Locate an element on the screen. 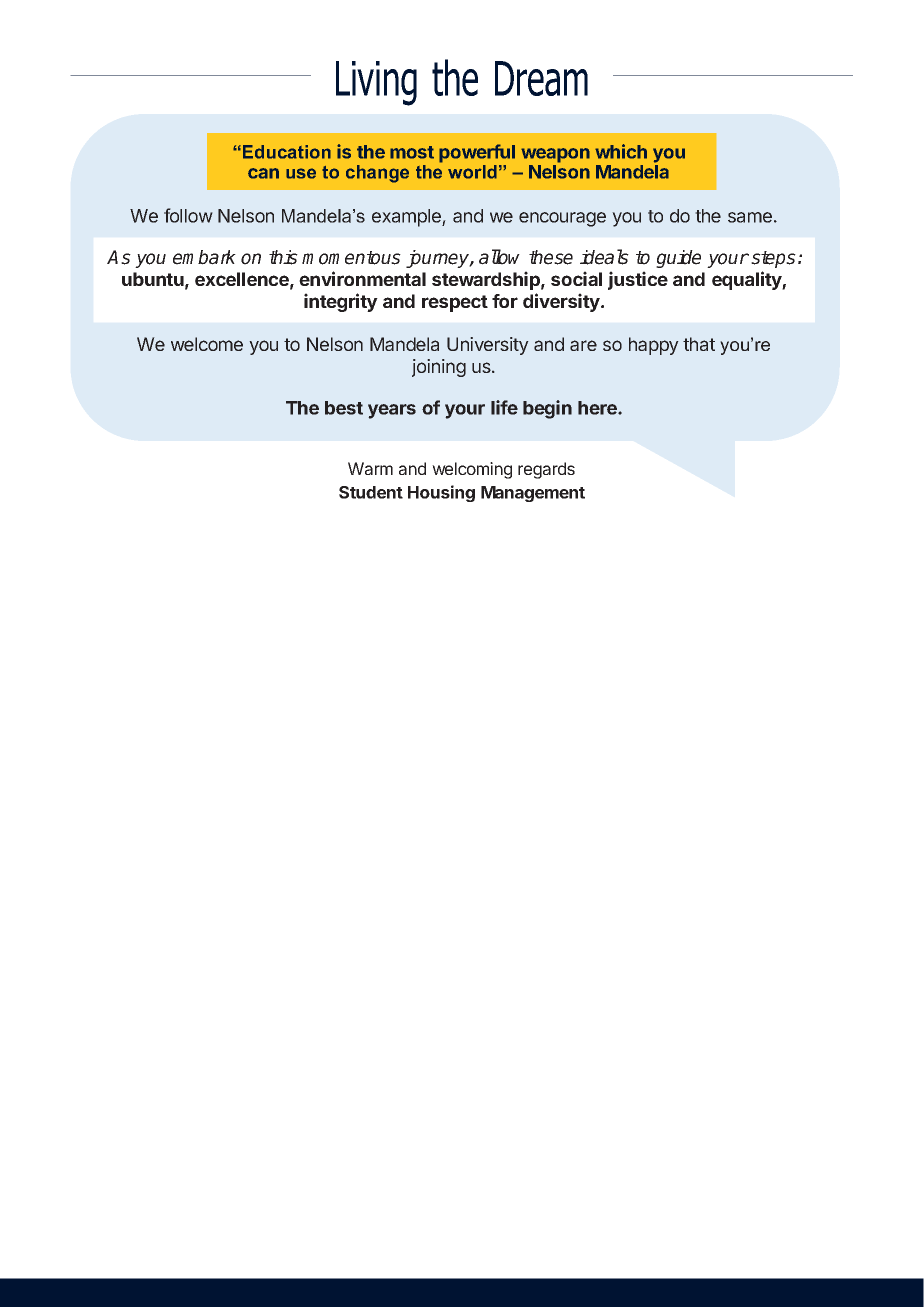 The image size is (924, 1307). can is located at coordinates (263, 173).
